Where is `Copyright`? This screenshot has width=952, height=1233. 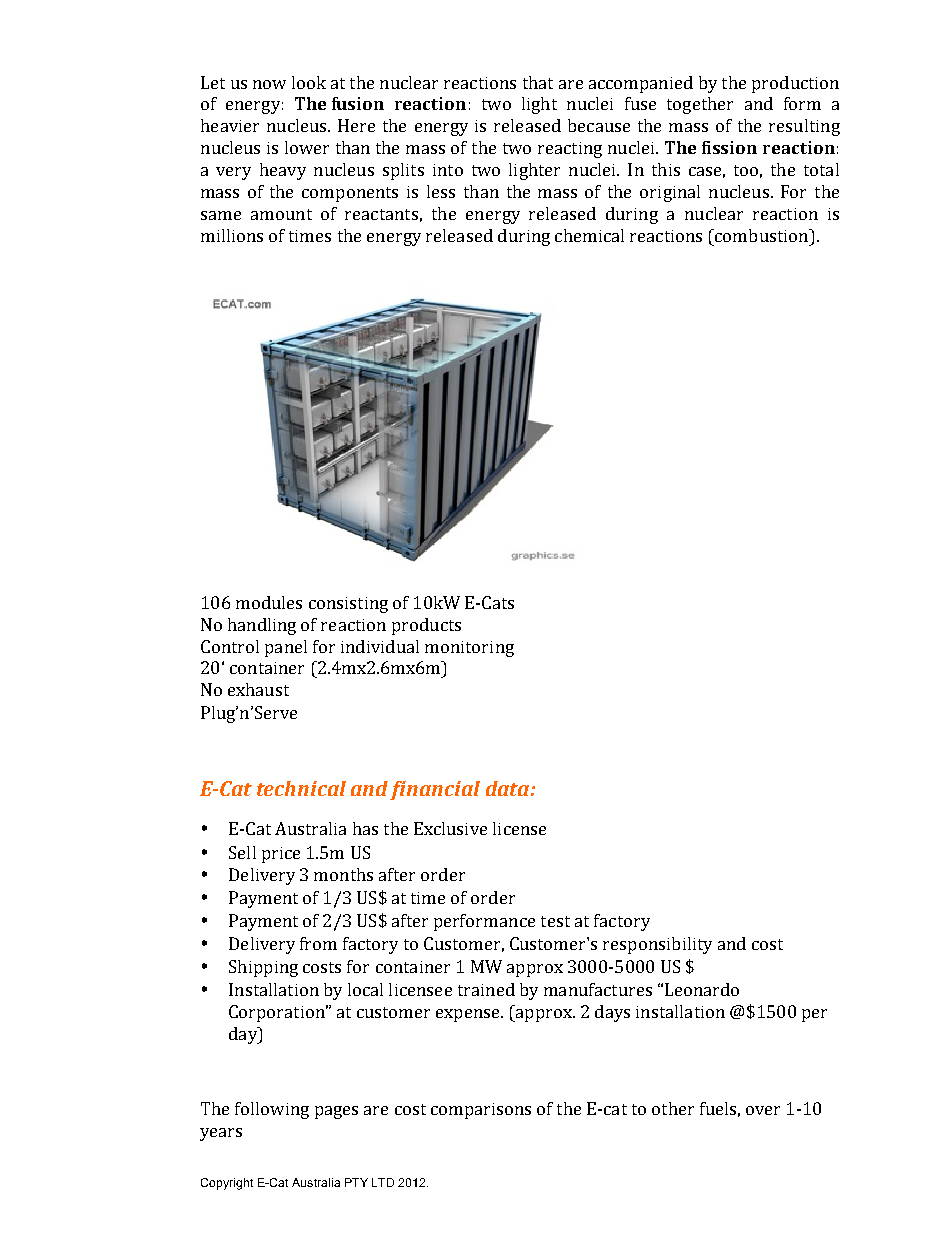 Copyright is located at coordinates (227, 1184).
